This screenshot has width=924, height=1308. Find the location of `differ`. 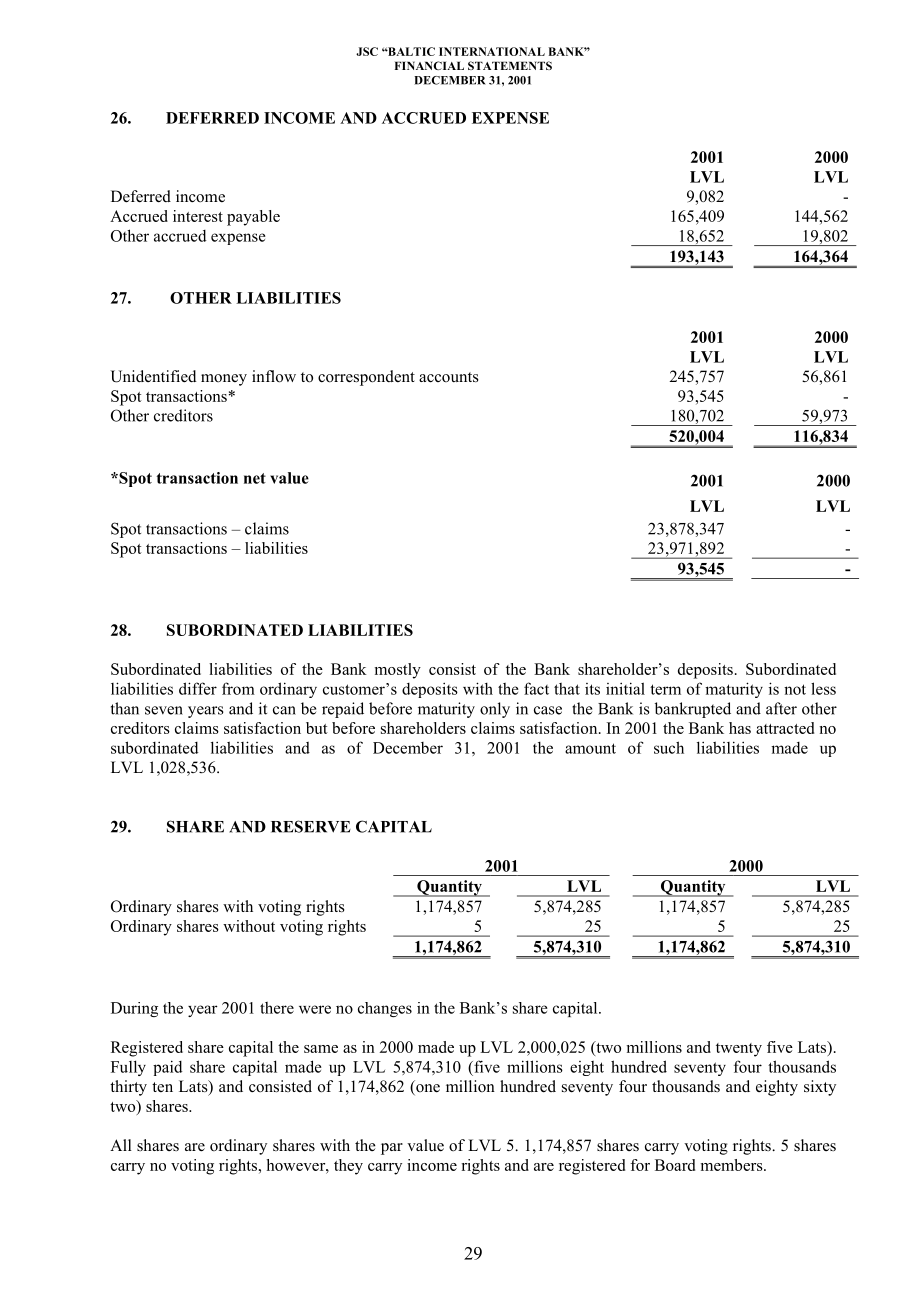

differ is located at coordinates (198, 688).
